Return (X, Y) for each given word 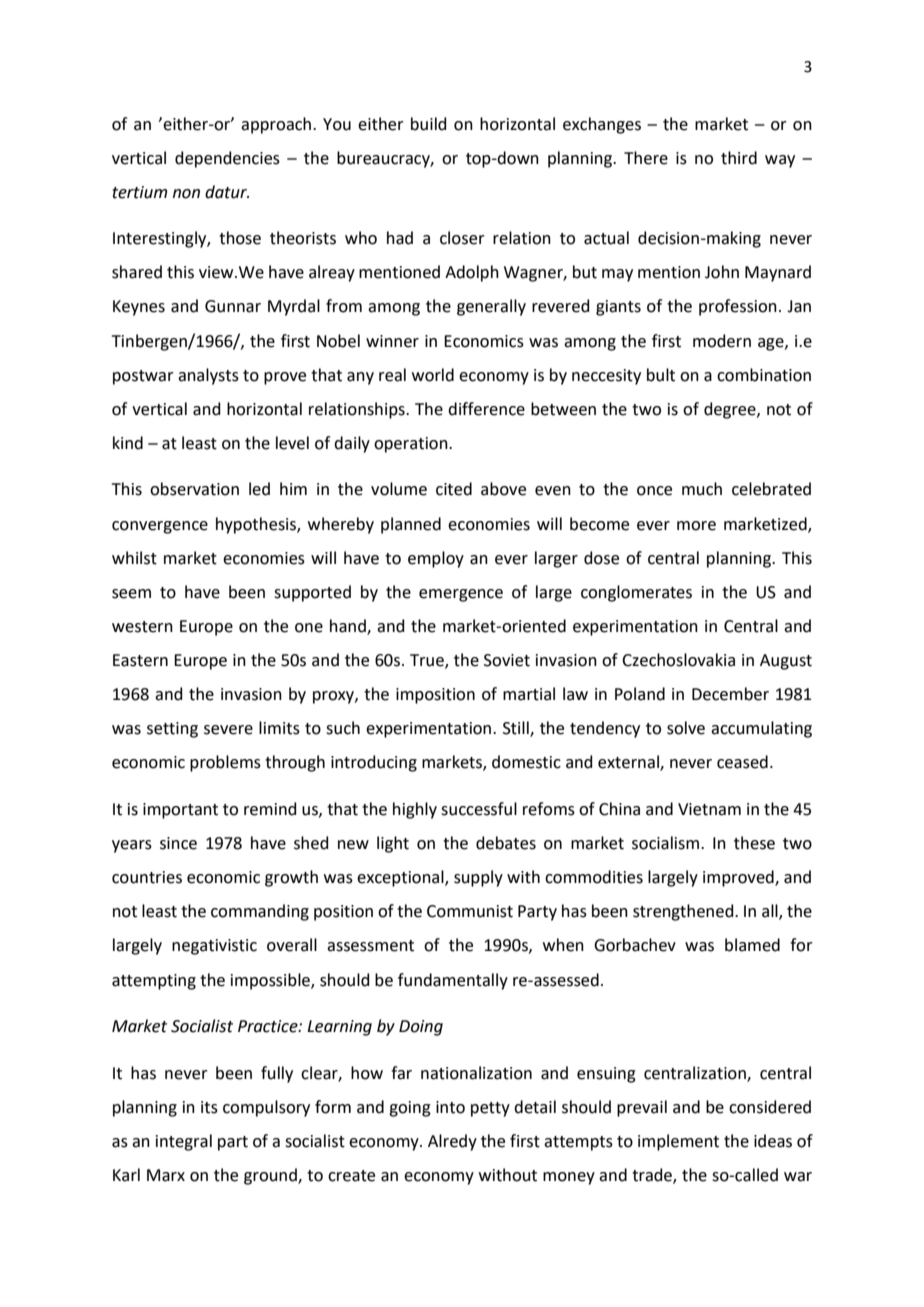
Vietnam (709, 809)
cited (454, 489)
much (702, 489)
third (739, 158)
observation (194, 489)
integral (184, 1142)
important (180, 811)
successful (479, 809)
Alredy (452, 1142)
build (429, 124)
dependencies (227, 159)
